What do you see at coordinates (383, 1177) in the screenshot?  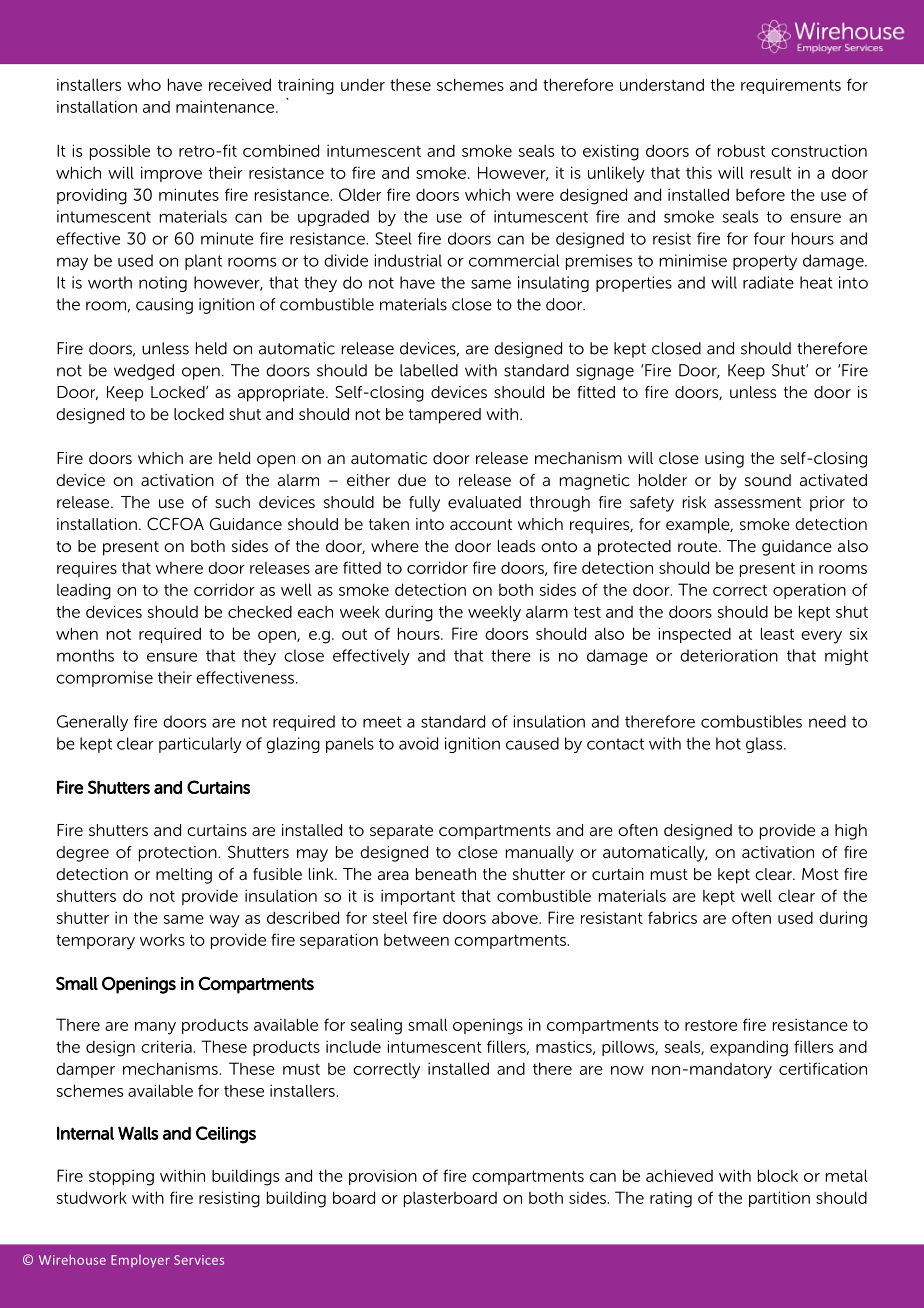 I see `provision` at bounding box center [383, 1177].
